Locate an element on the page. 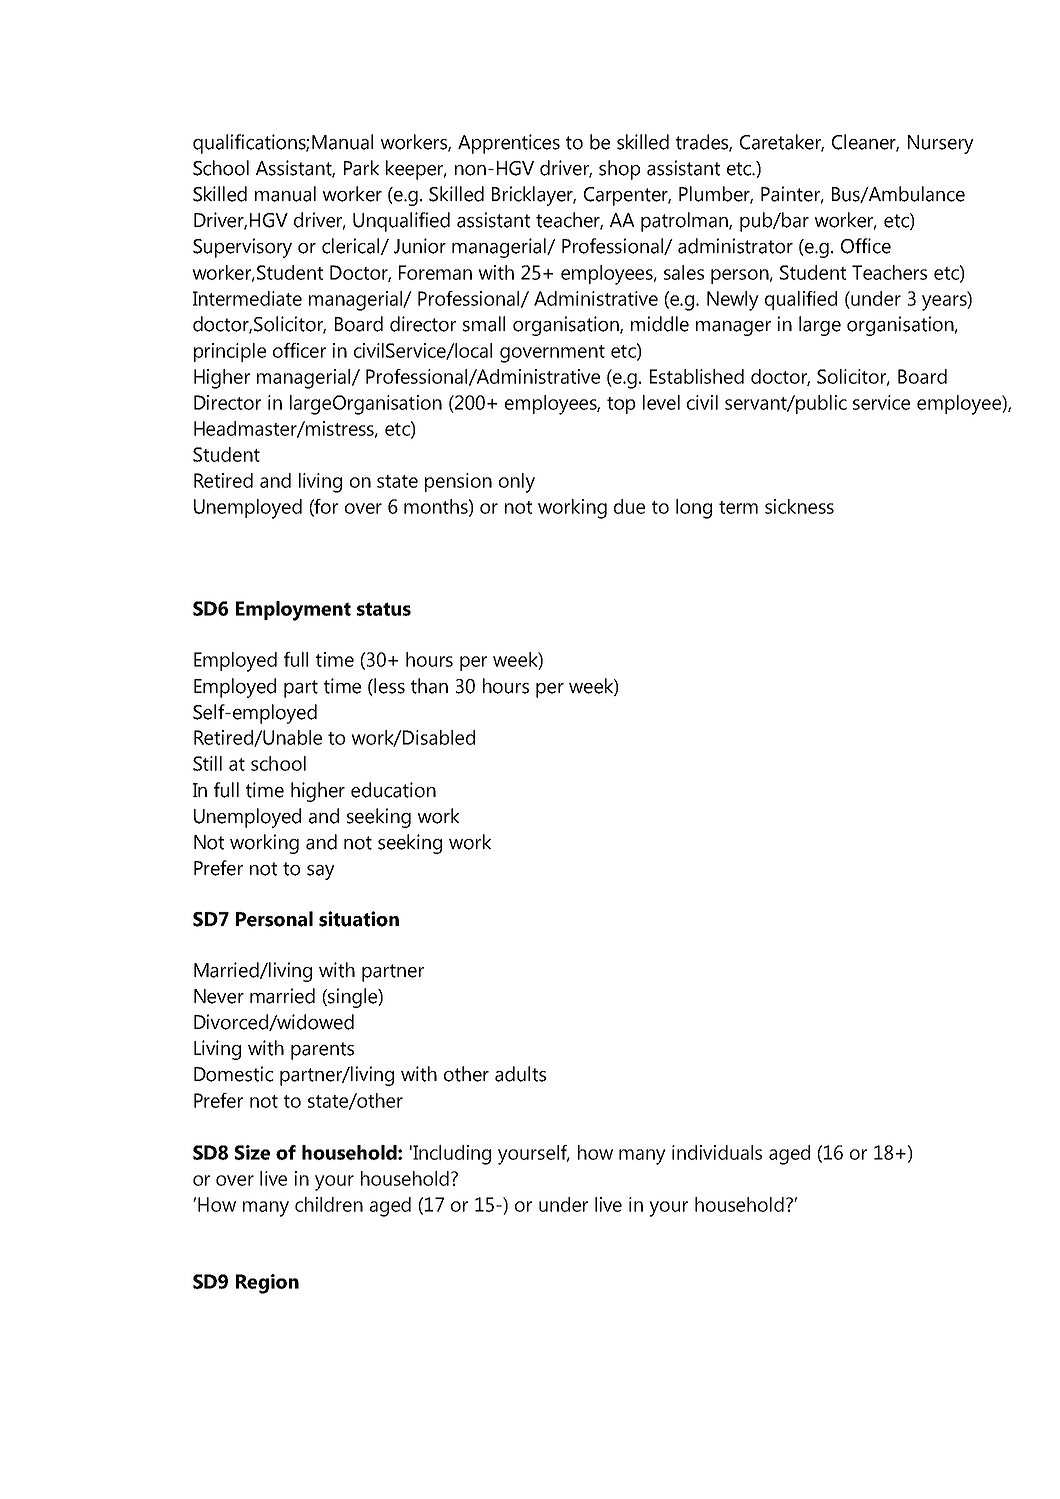 The image size is (1060, 1499). adults is located at coordinates (520, 1074).
